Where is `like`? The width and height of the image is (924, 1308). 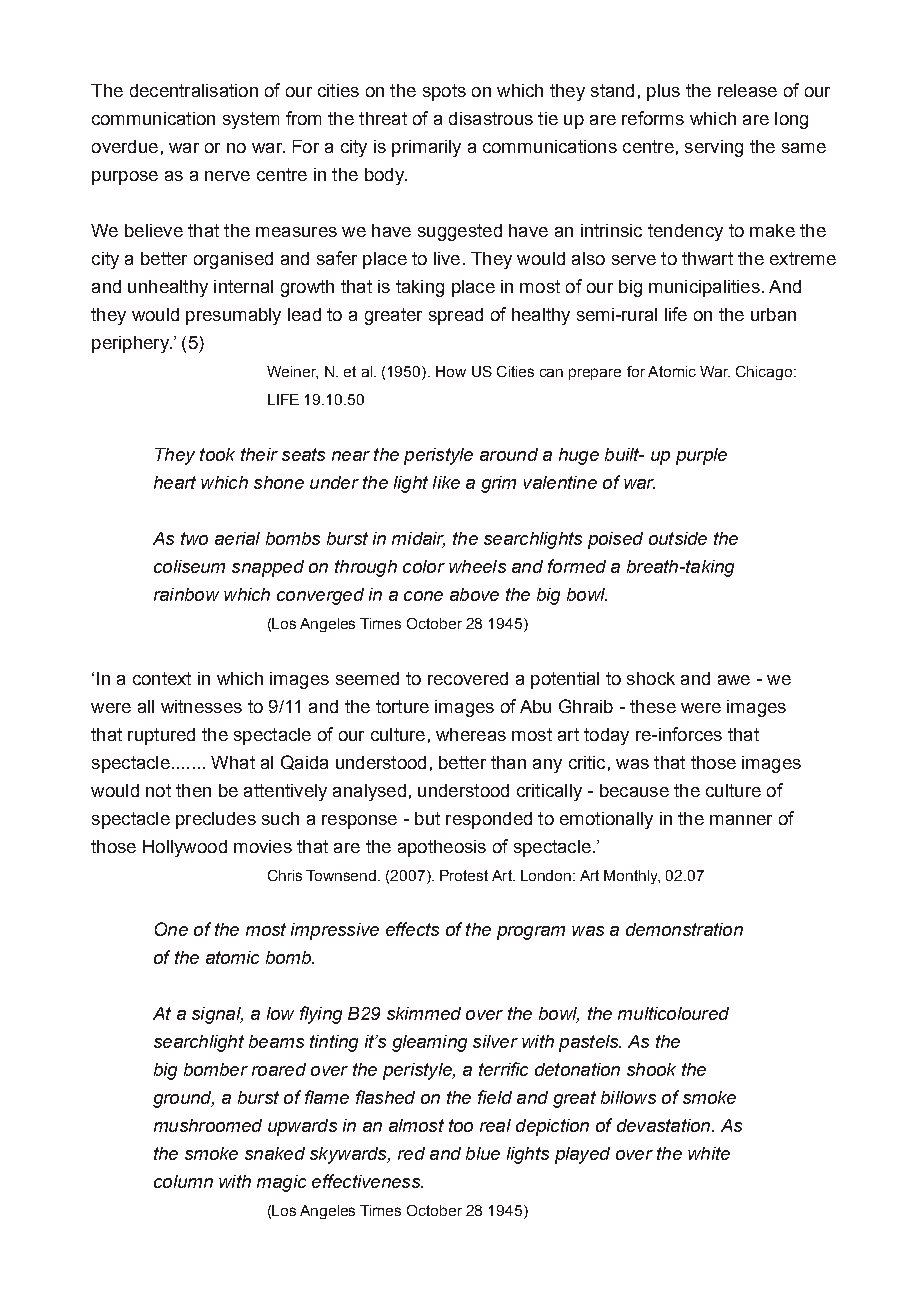 like is located at coordinates (446, 482).
